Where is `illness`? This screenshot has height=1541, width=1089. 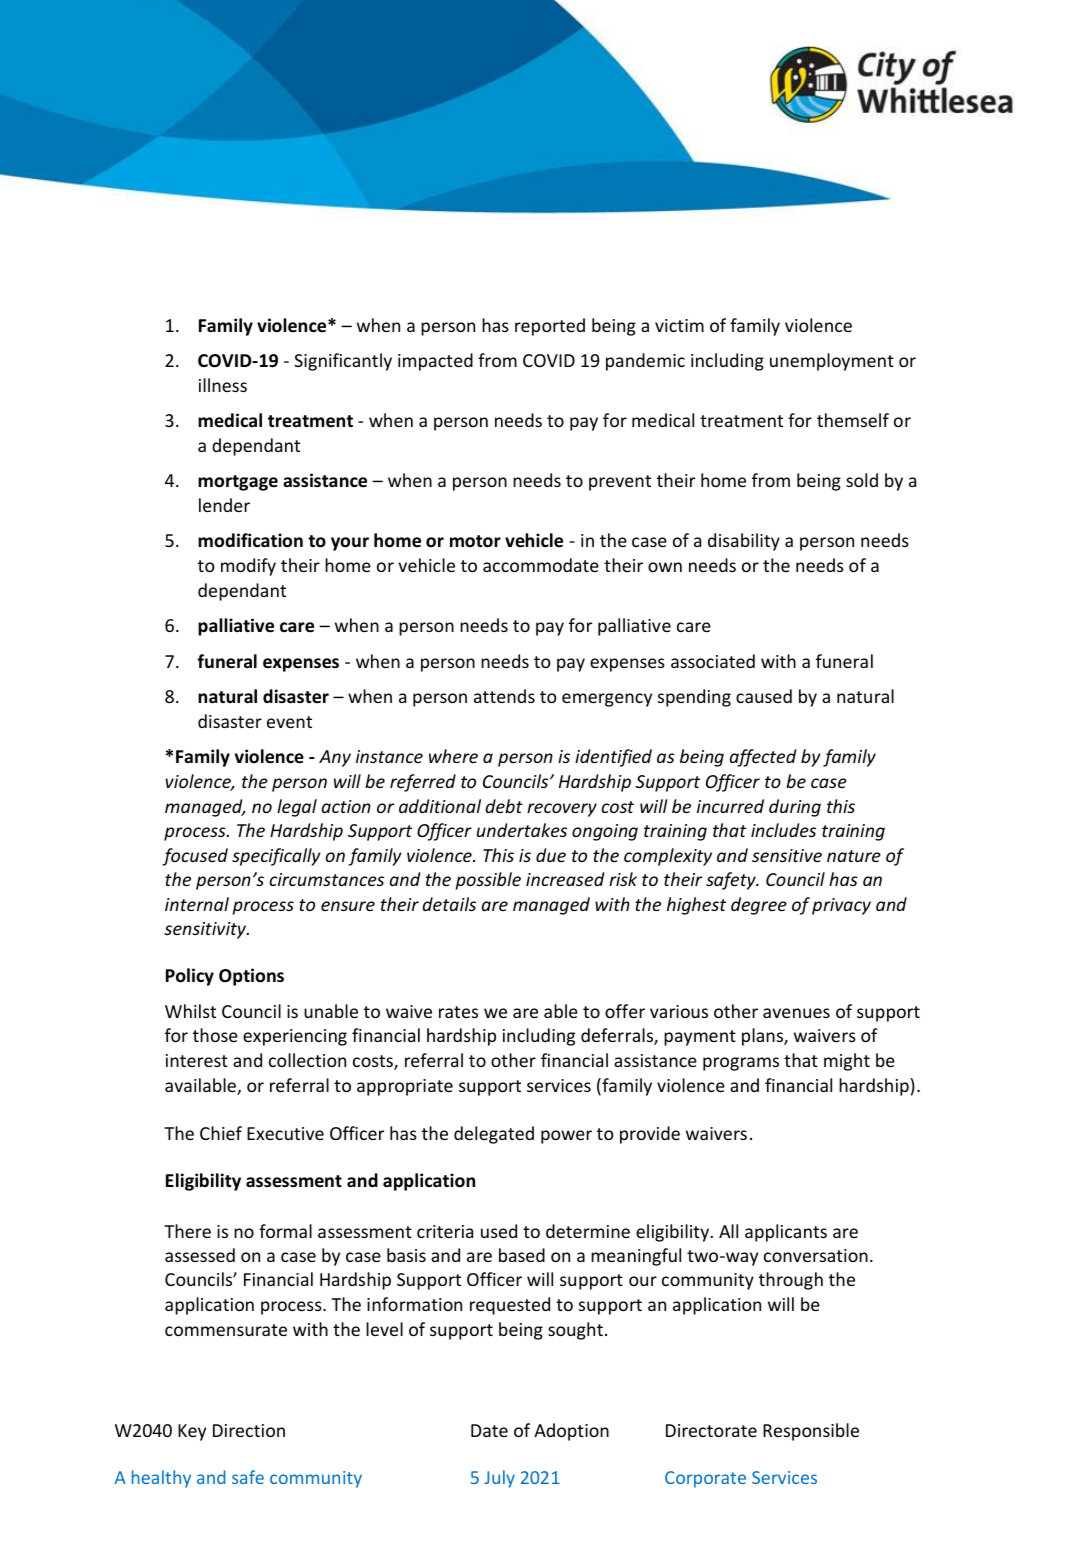
illness is located at coordinates (223, 385).
